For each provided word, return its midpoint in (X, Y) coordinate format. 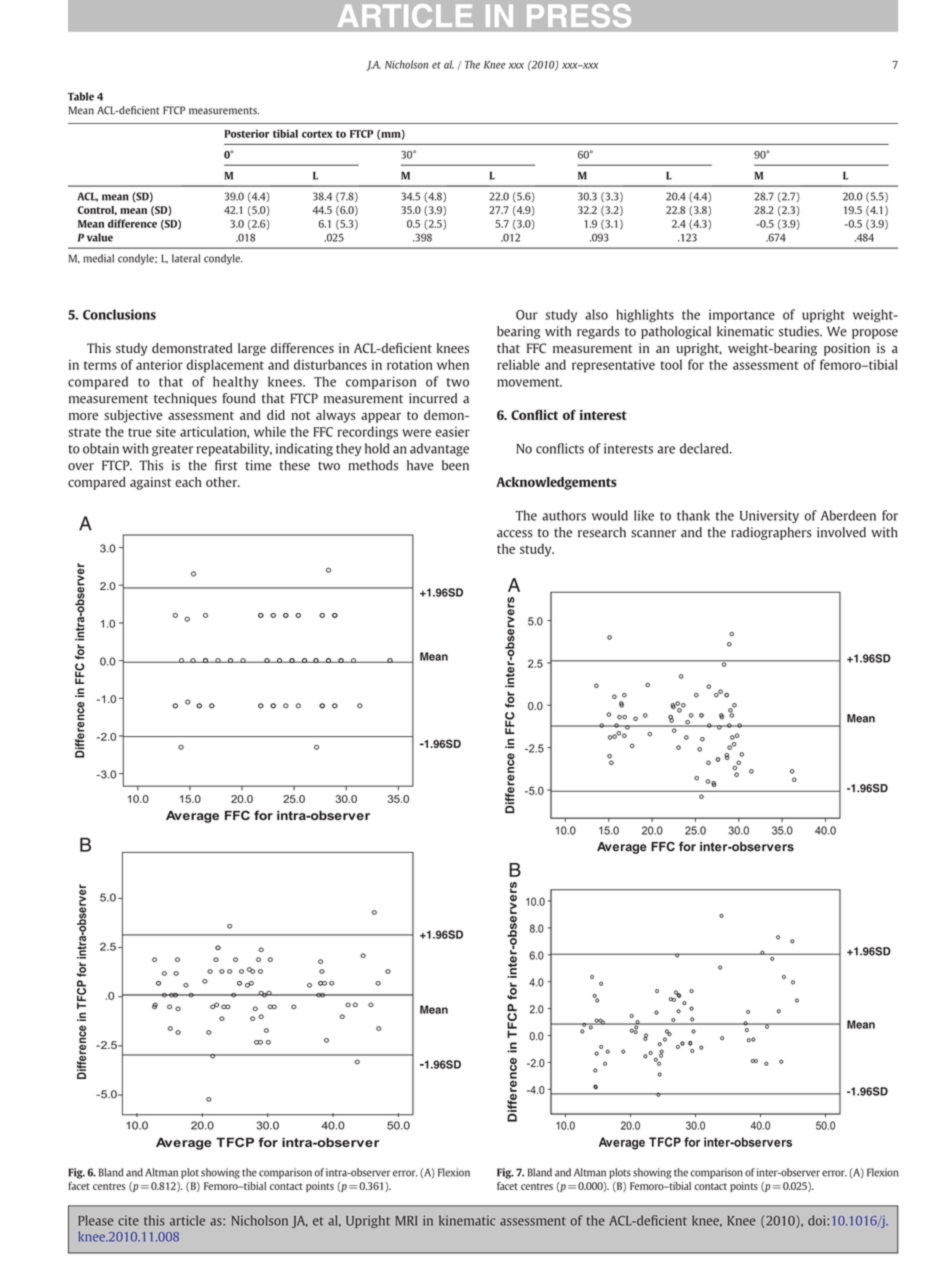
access (515, 534)
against (150, 483)
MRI (406, 1221)
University (769, 516)
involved (841, 532)
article (187, 1220)
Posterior (246, 133)
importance (742, 316)
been (455, 465)
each (188, 482)
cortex (317, 134)
